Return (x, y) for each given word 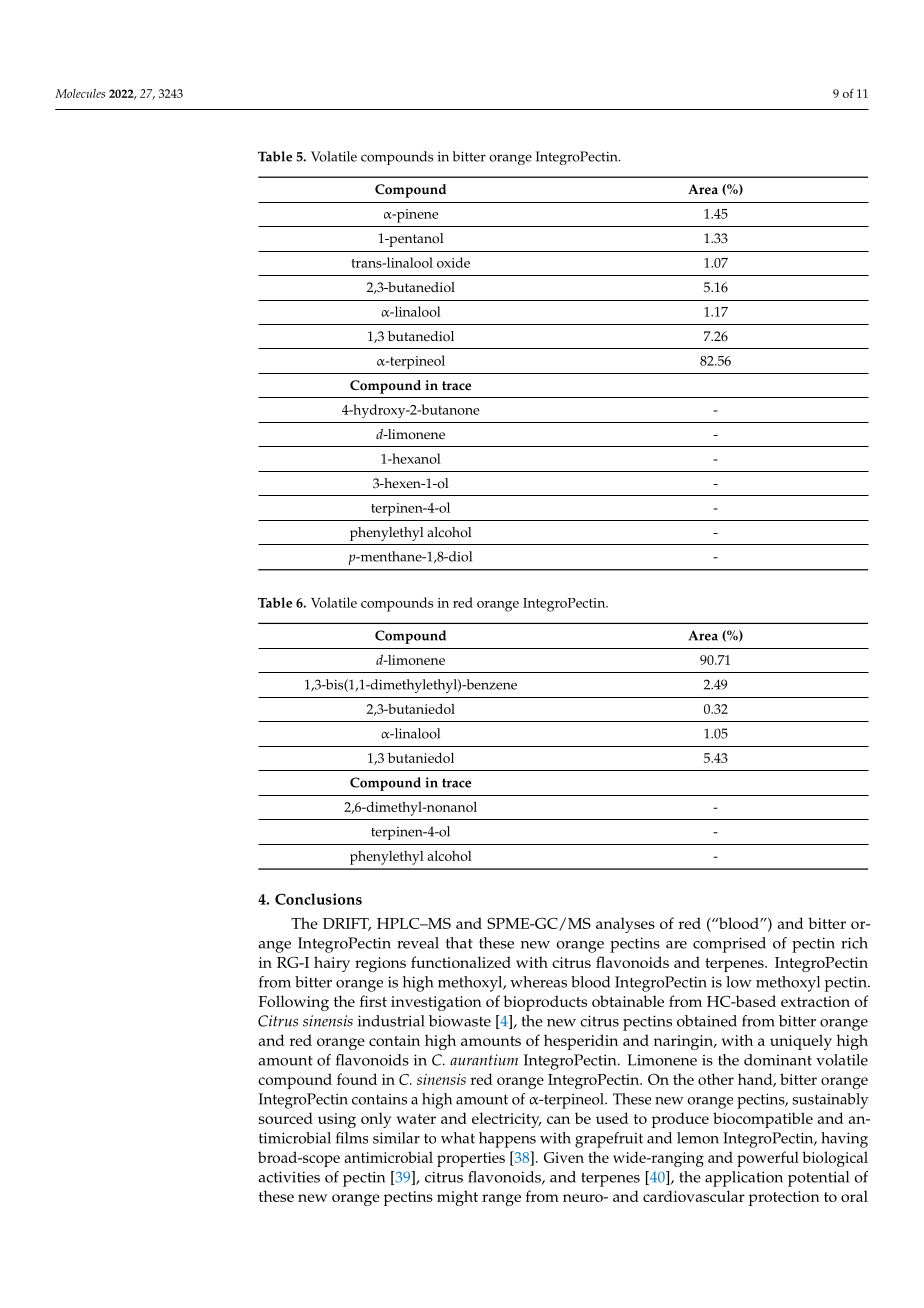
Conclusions (318, 899)
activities (289, 1177)
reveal (418, 943)
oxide (453, 262)
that (459, 943)
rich (854, 943)
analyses (625, 925)
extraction (815, 1001)
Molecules (80, 93)
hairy (332, 964)
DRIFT (347, 924)
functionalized (461, 962)
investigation (436, 1003)
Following (293, 1003)
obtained (707, 1021)
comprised (729, 945)
